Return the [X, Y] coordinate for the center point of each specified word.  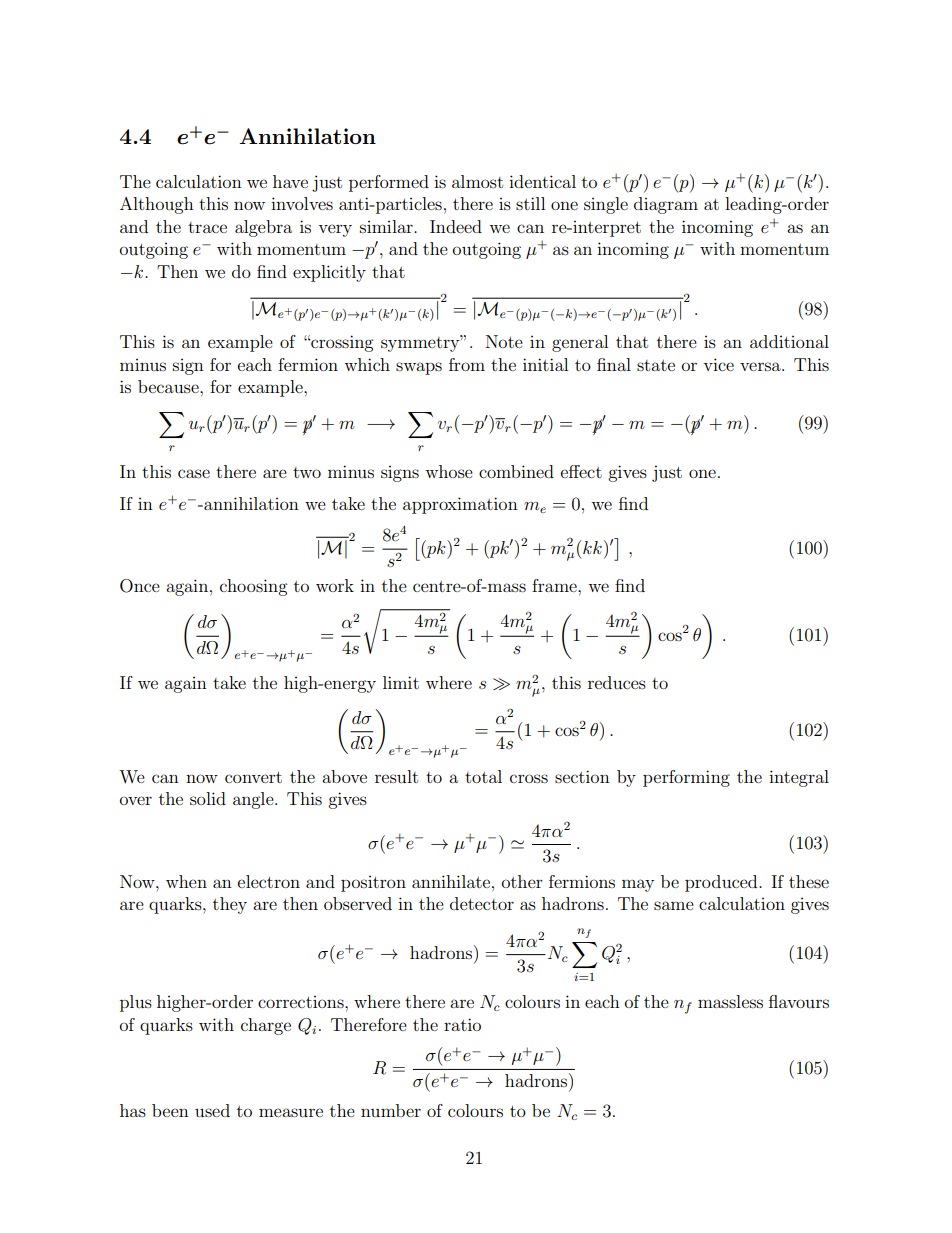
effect [581, 471]
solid [208, 798]
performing [686, 778]
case [194, 473]
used [212, 1110]
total [483, 776]
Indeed [456, 226]
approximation [460, 505]
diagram [666, 205]
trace [207, 227]
